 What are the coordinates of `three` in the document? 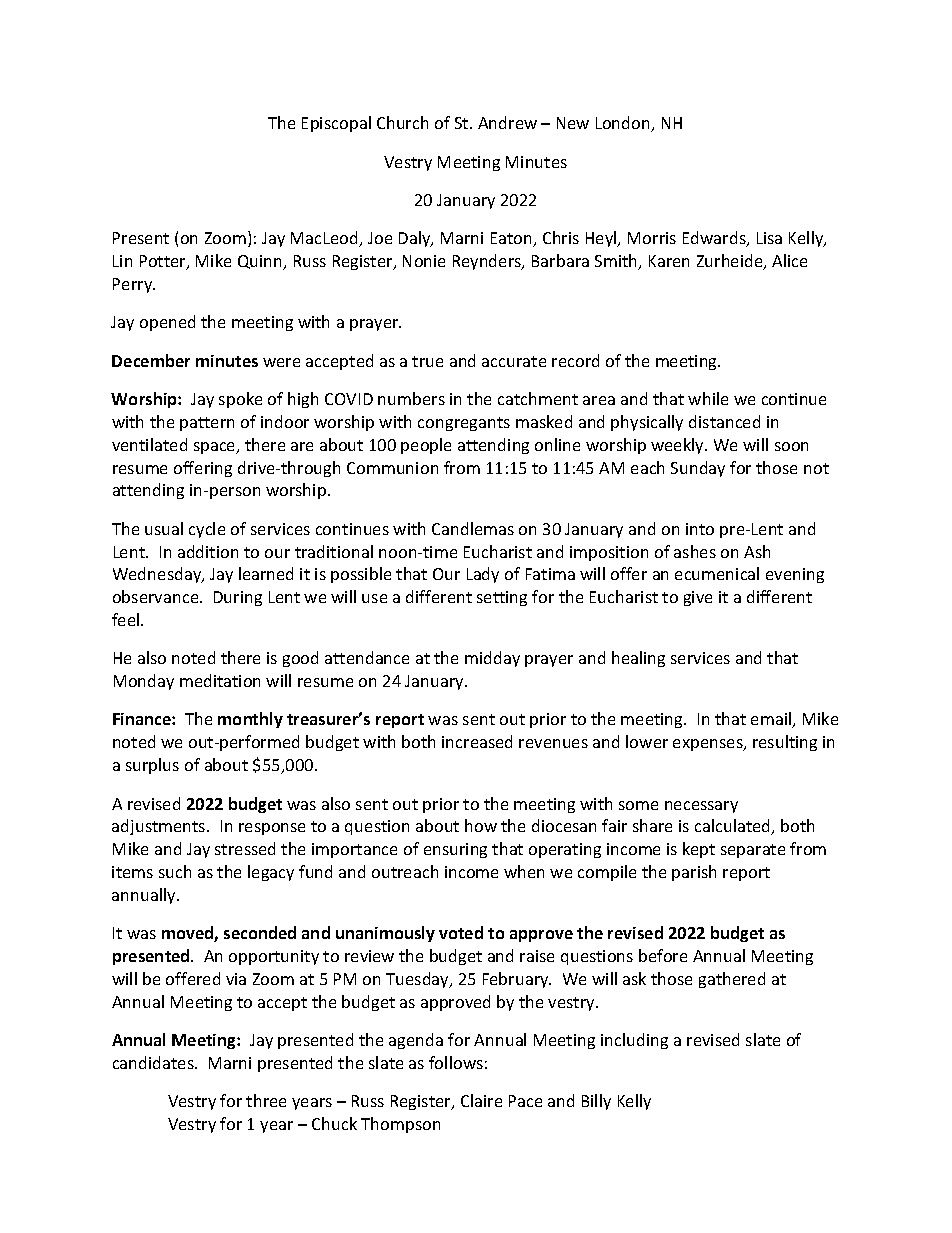 It's located at (266, 1100).
